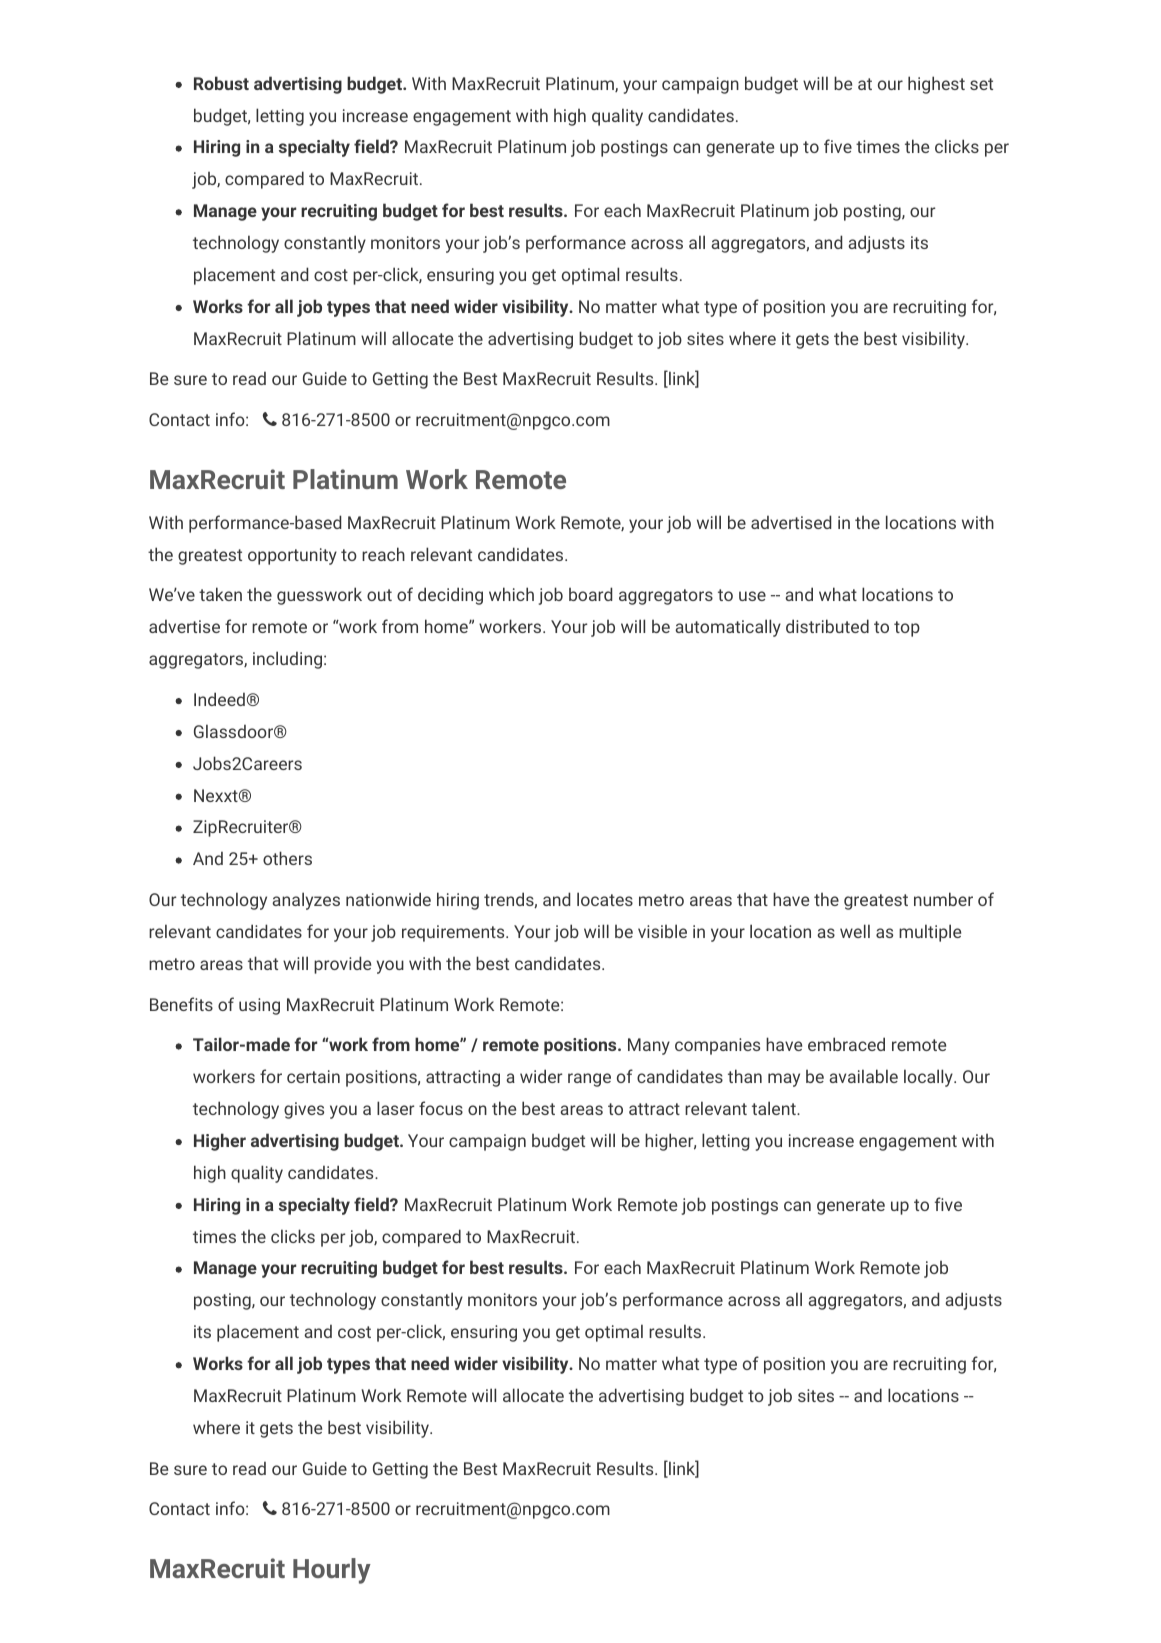 The height and width of the page is (1643, 1161). What do you see at coordinates (943, 899) in the page?
I see `number` at bounding box center [943, 899].
